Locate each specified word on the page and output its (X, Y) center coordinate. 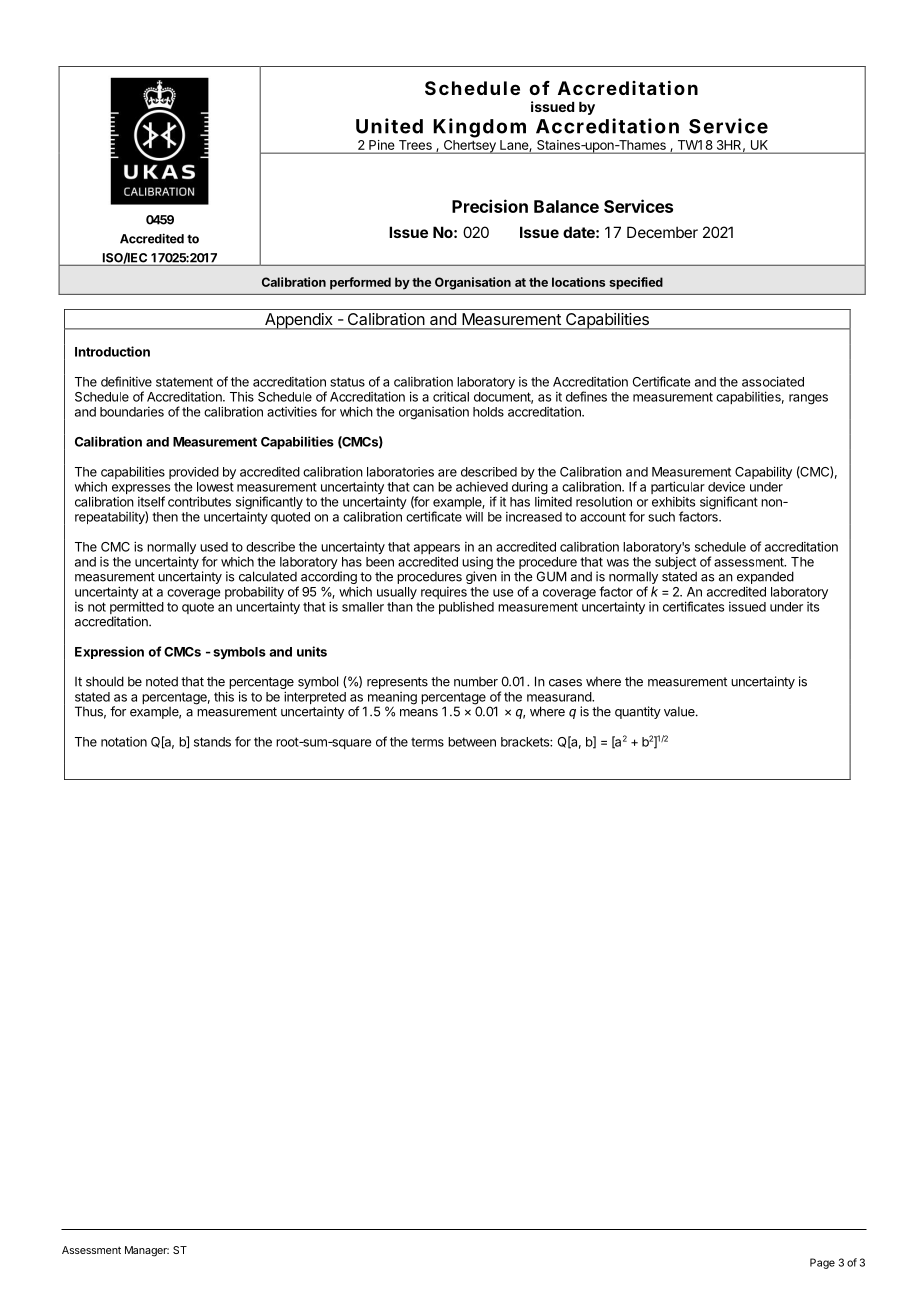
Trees (415, 145)
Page (822, 1263)
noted (162, 681)
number (476, 682)
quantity (638, 712)
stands (212, 742)
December (662, 232)
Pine (381, 145)
